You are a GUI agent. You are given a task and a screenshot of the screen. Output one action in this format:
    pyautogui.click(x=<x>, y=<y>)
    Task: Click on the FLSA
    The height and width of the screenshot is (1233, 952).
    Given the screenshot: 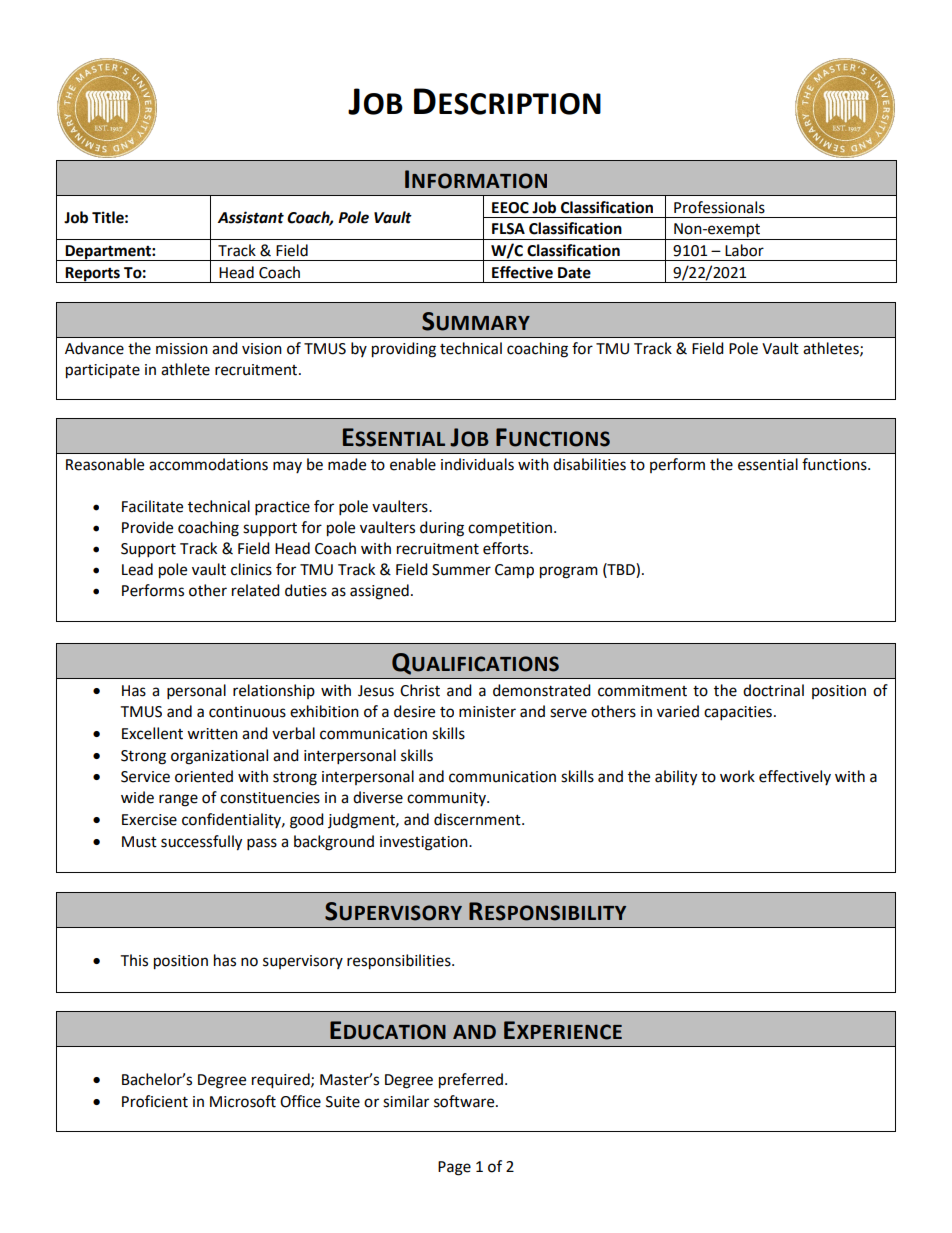 What is the action you would take?
    pyautogui.click(x=508, y=229)
